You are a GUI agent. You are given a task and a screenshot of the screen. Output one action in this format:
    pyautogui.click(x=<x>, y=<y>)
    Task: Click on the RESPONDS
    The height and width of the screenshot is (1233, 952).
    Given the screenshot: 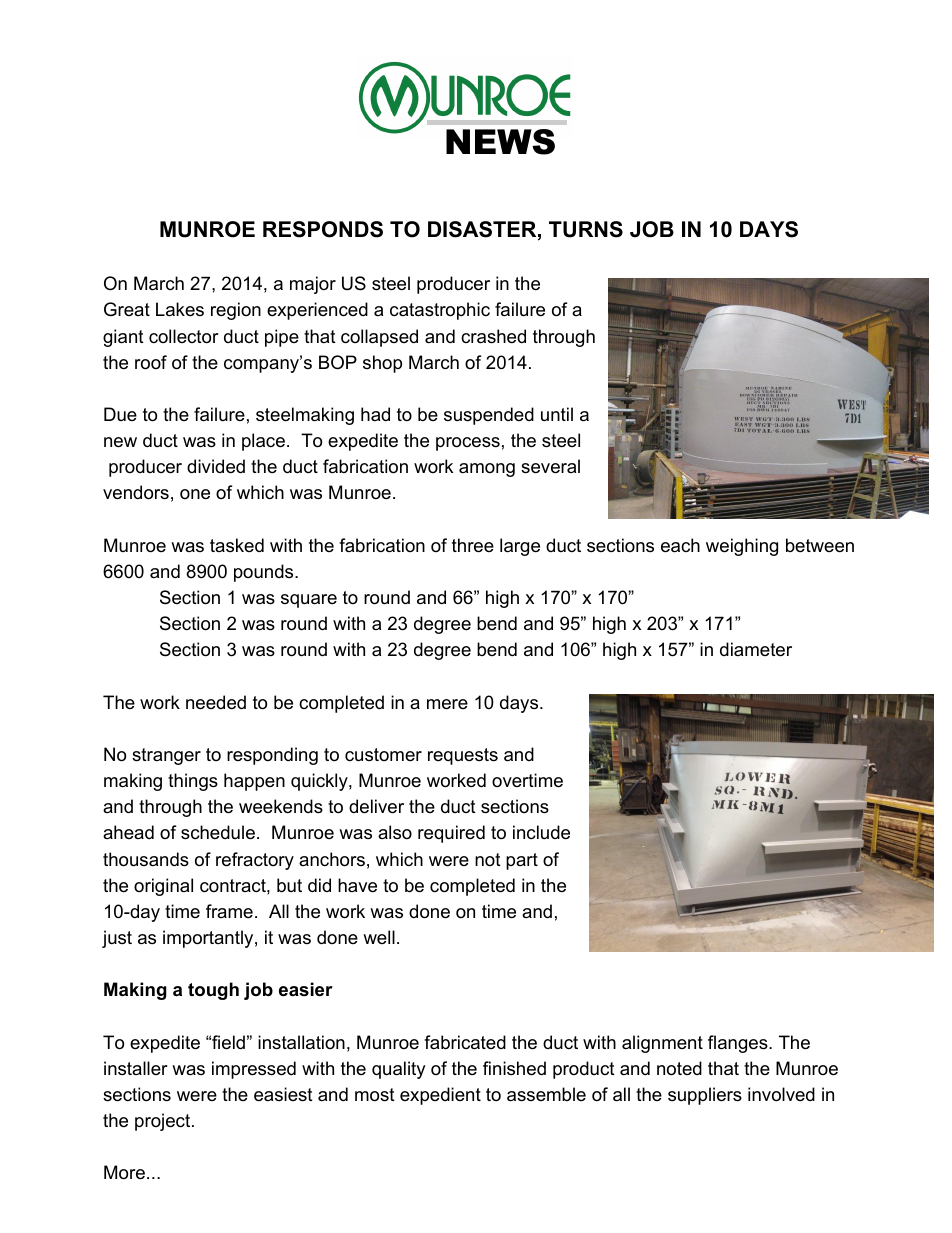 What is the action you would take?
    pyautogui.click(x=323, y=229)
